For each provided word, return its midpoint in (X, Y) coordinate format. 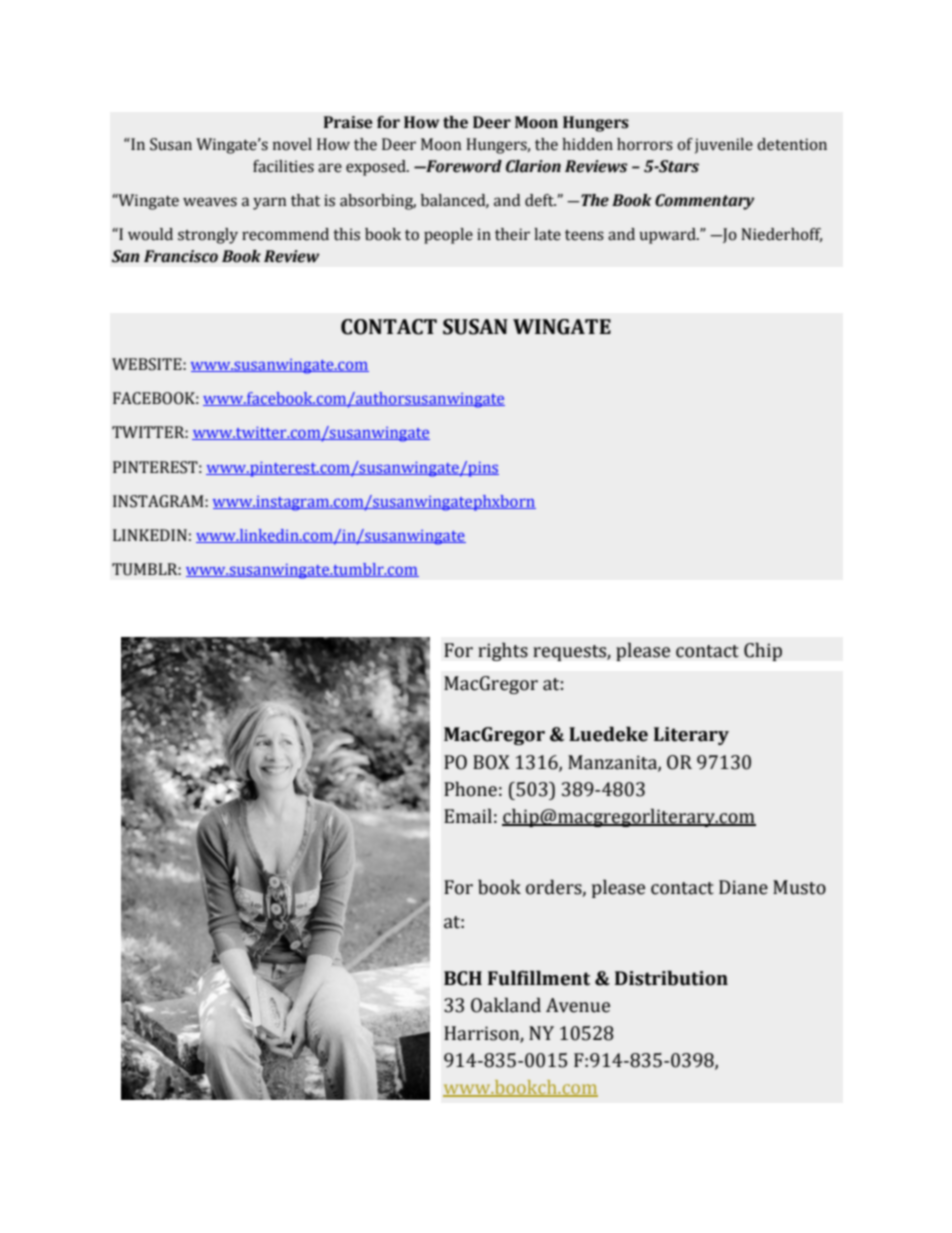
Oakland (506, 1005)
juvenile (724, 146)
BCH (463, 978)
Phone (470, 789)
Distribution (671, 978)
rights (503, 651)
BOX (491, 762)
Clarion (533, 166)
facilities (283, 166)
